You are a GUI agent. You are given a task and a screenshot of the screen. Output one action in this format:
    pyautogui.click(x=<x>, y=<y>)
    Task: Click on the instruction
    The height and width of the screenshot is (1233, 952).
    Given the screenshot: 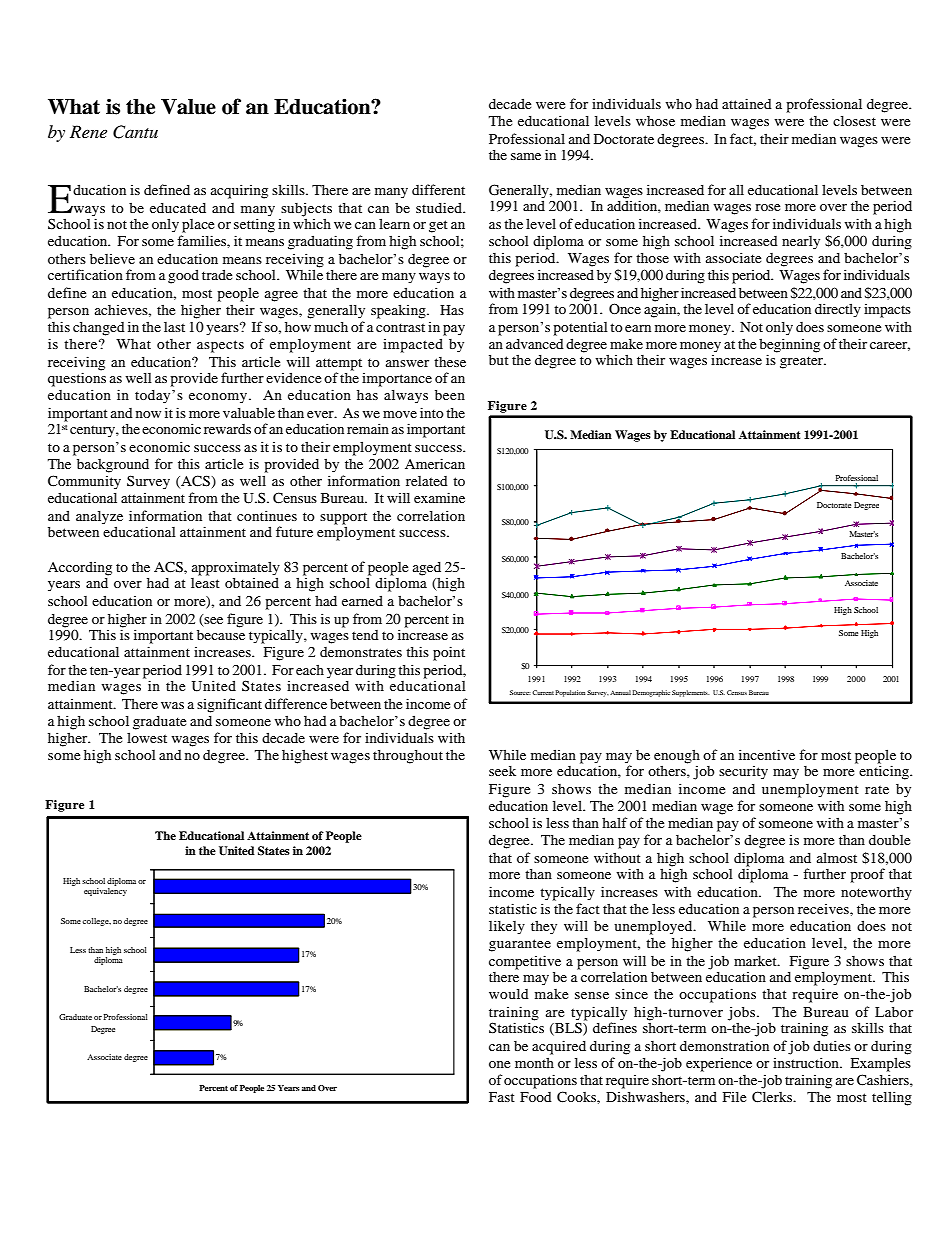 What is the action you would take?
    pyautogui.click(x=807, y=1062)
